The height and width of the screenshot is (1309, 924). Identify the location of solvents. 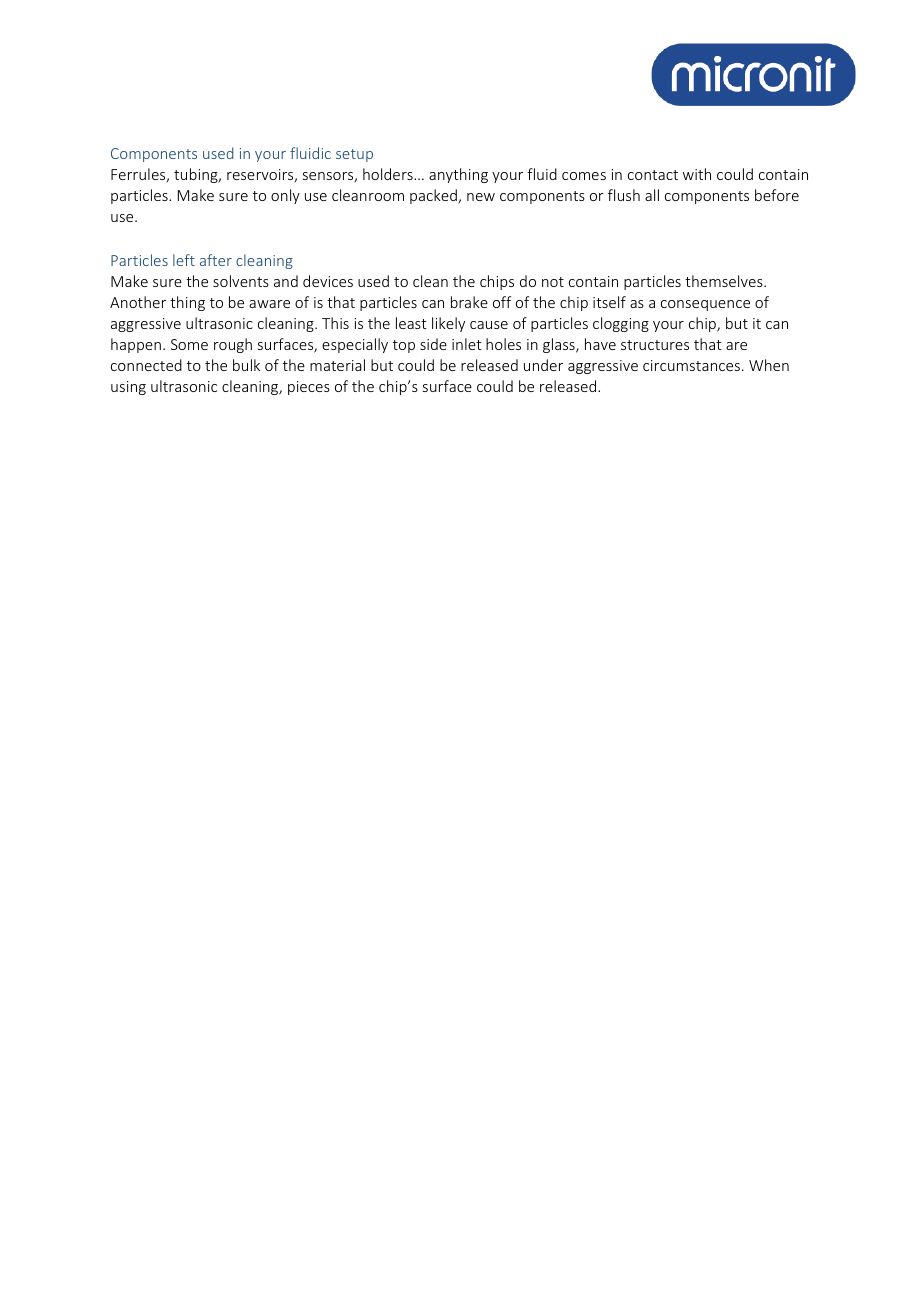
(241, 281).
